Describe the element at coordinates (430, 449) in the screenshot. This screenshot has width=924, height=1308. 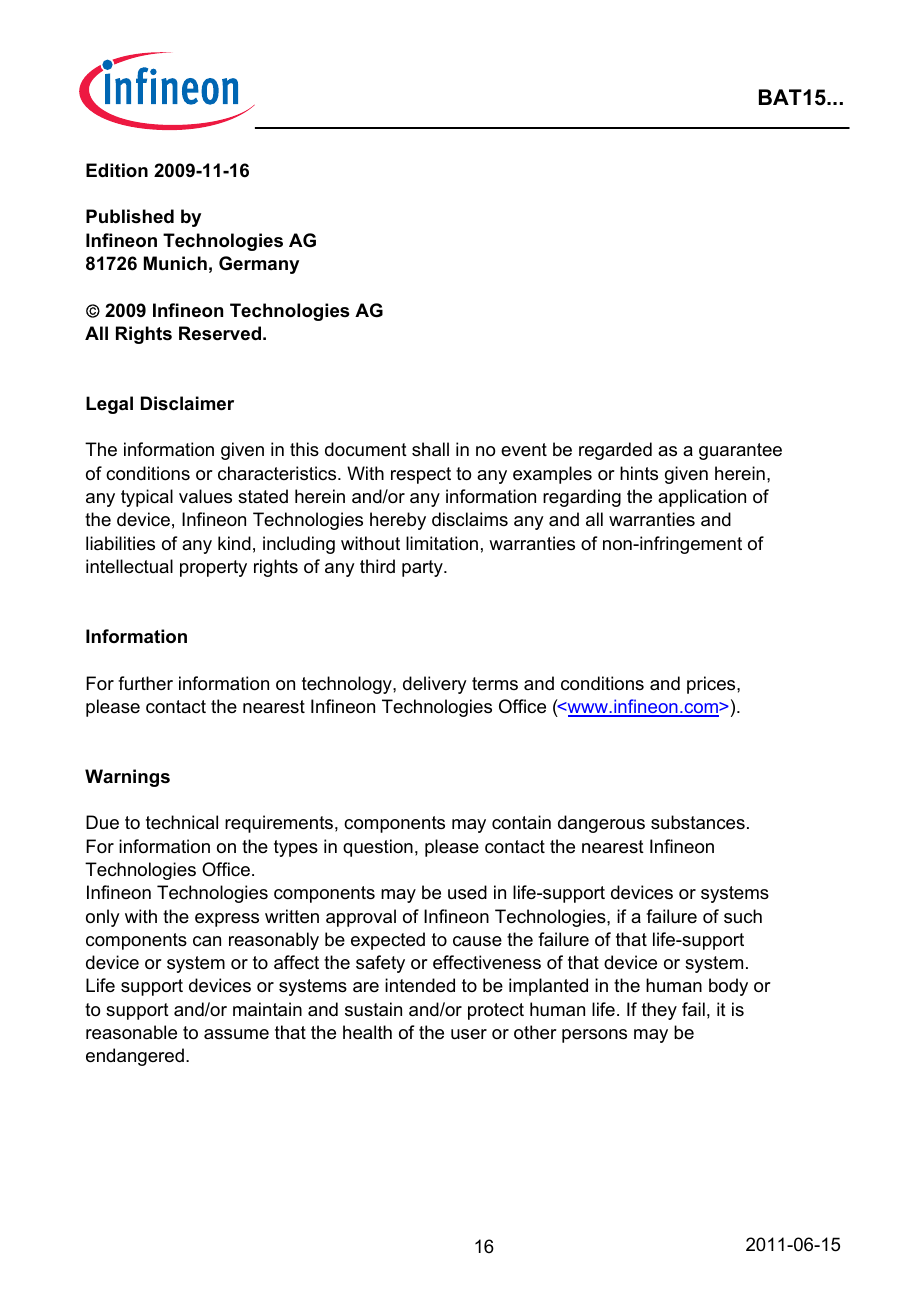
I see `shall` at that location.
